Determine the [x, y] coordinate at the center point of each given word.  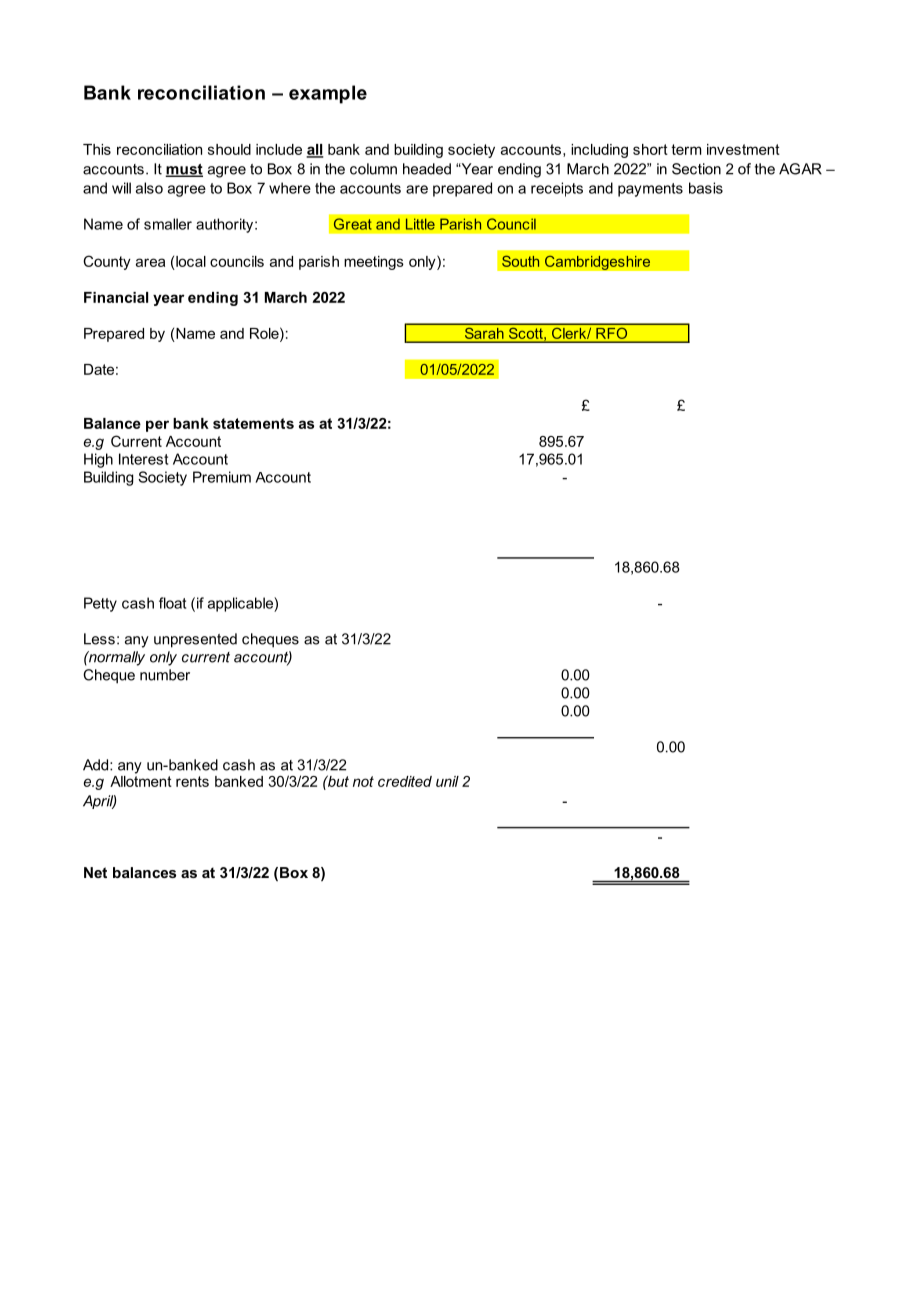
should [229, 149]
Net [95, 872]
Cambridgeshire [598, 262]
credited [405, 781]
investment [743, 149]
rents [192, 781]
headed [427, 169]
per [157, 426]
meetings [374, 263]
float [172, 603]
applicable [241, 604]
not [363, 781]
